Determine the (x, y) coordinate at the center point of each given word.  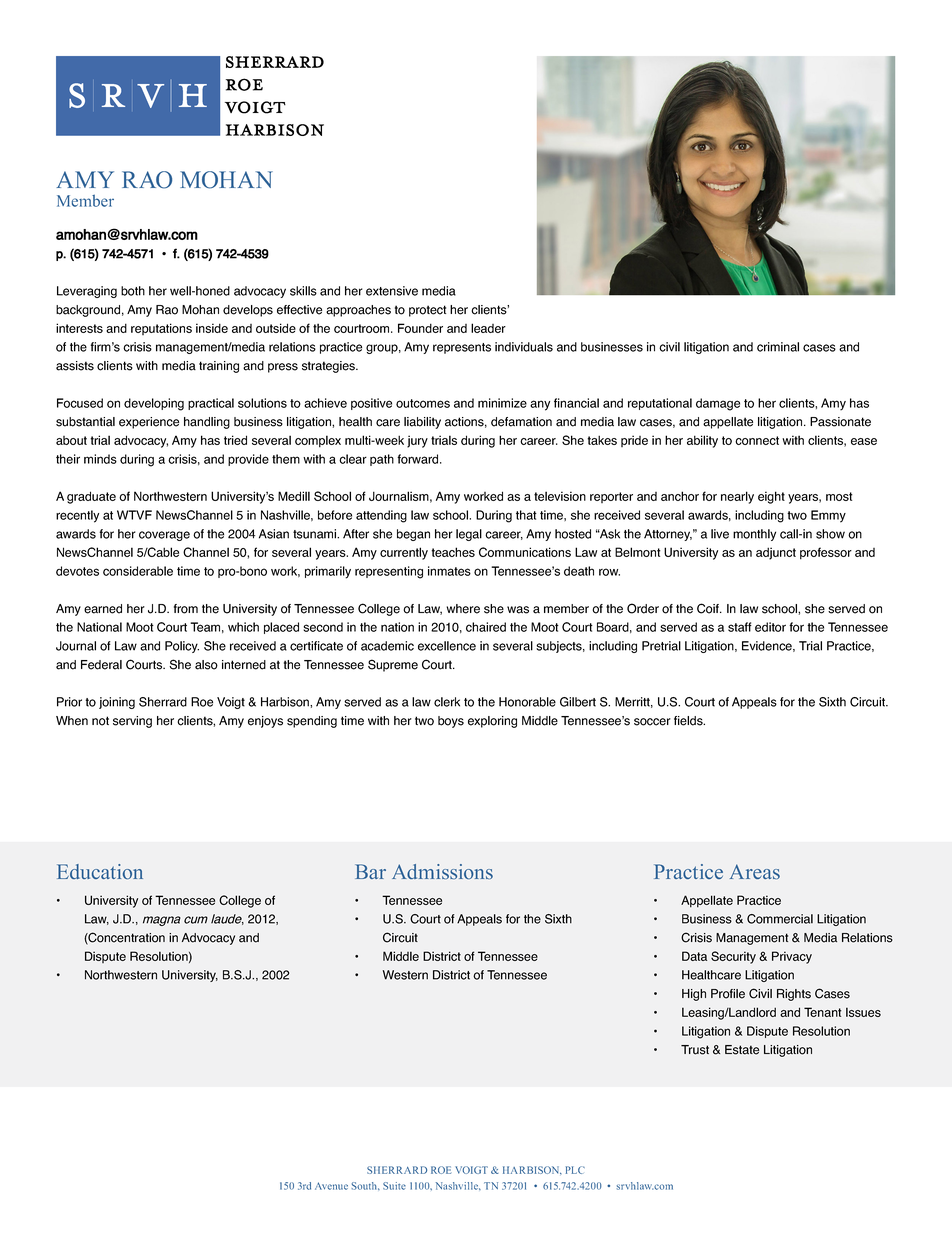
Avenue (331, 1186)
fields (689, 721)
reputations (161, 329)
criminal (778, 347)
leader (488, 328)
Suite (394, 1186)
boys (451, 722)
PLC (575, 1170)
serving (132, 722)
